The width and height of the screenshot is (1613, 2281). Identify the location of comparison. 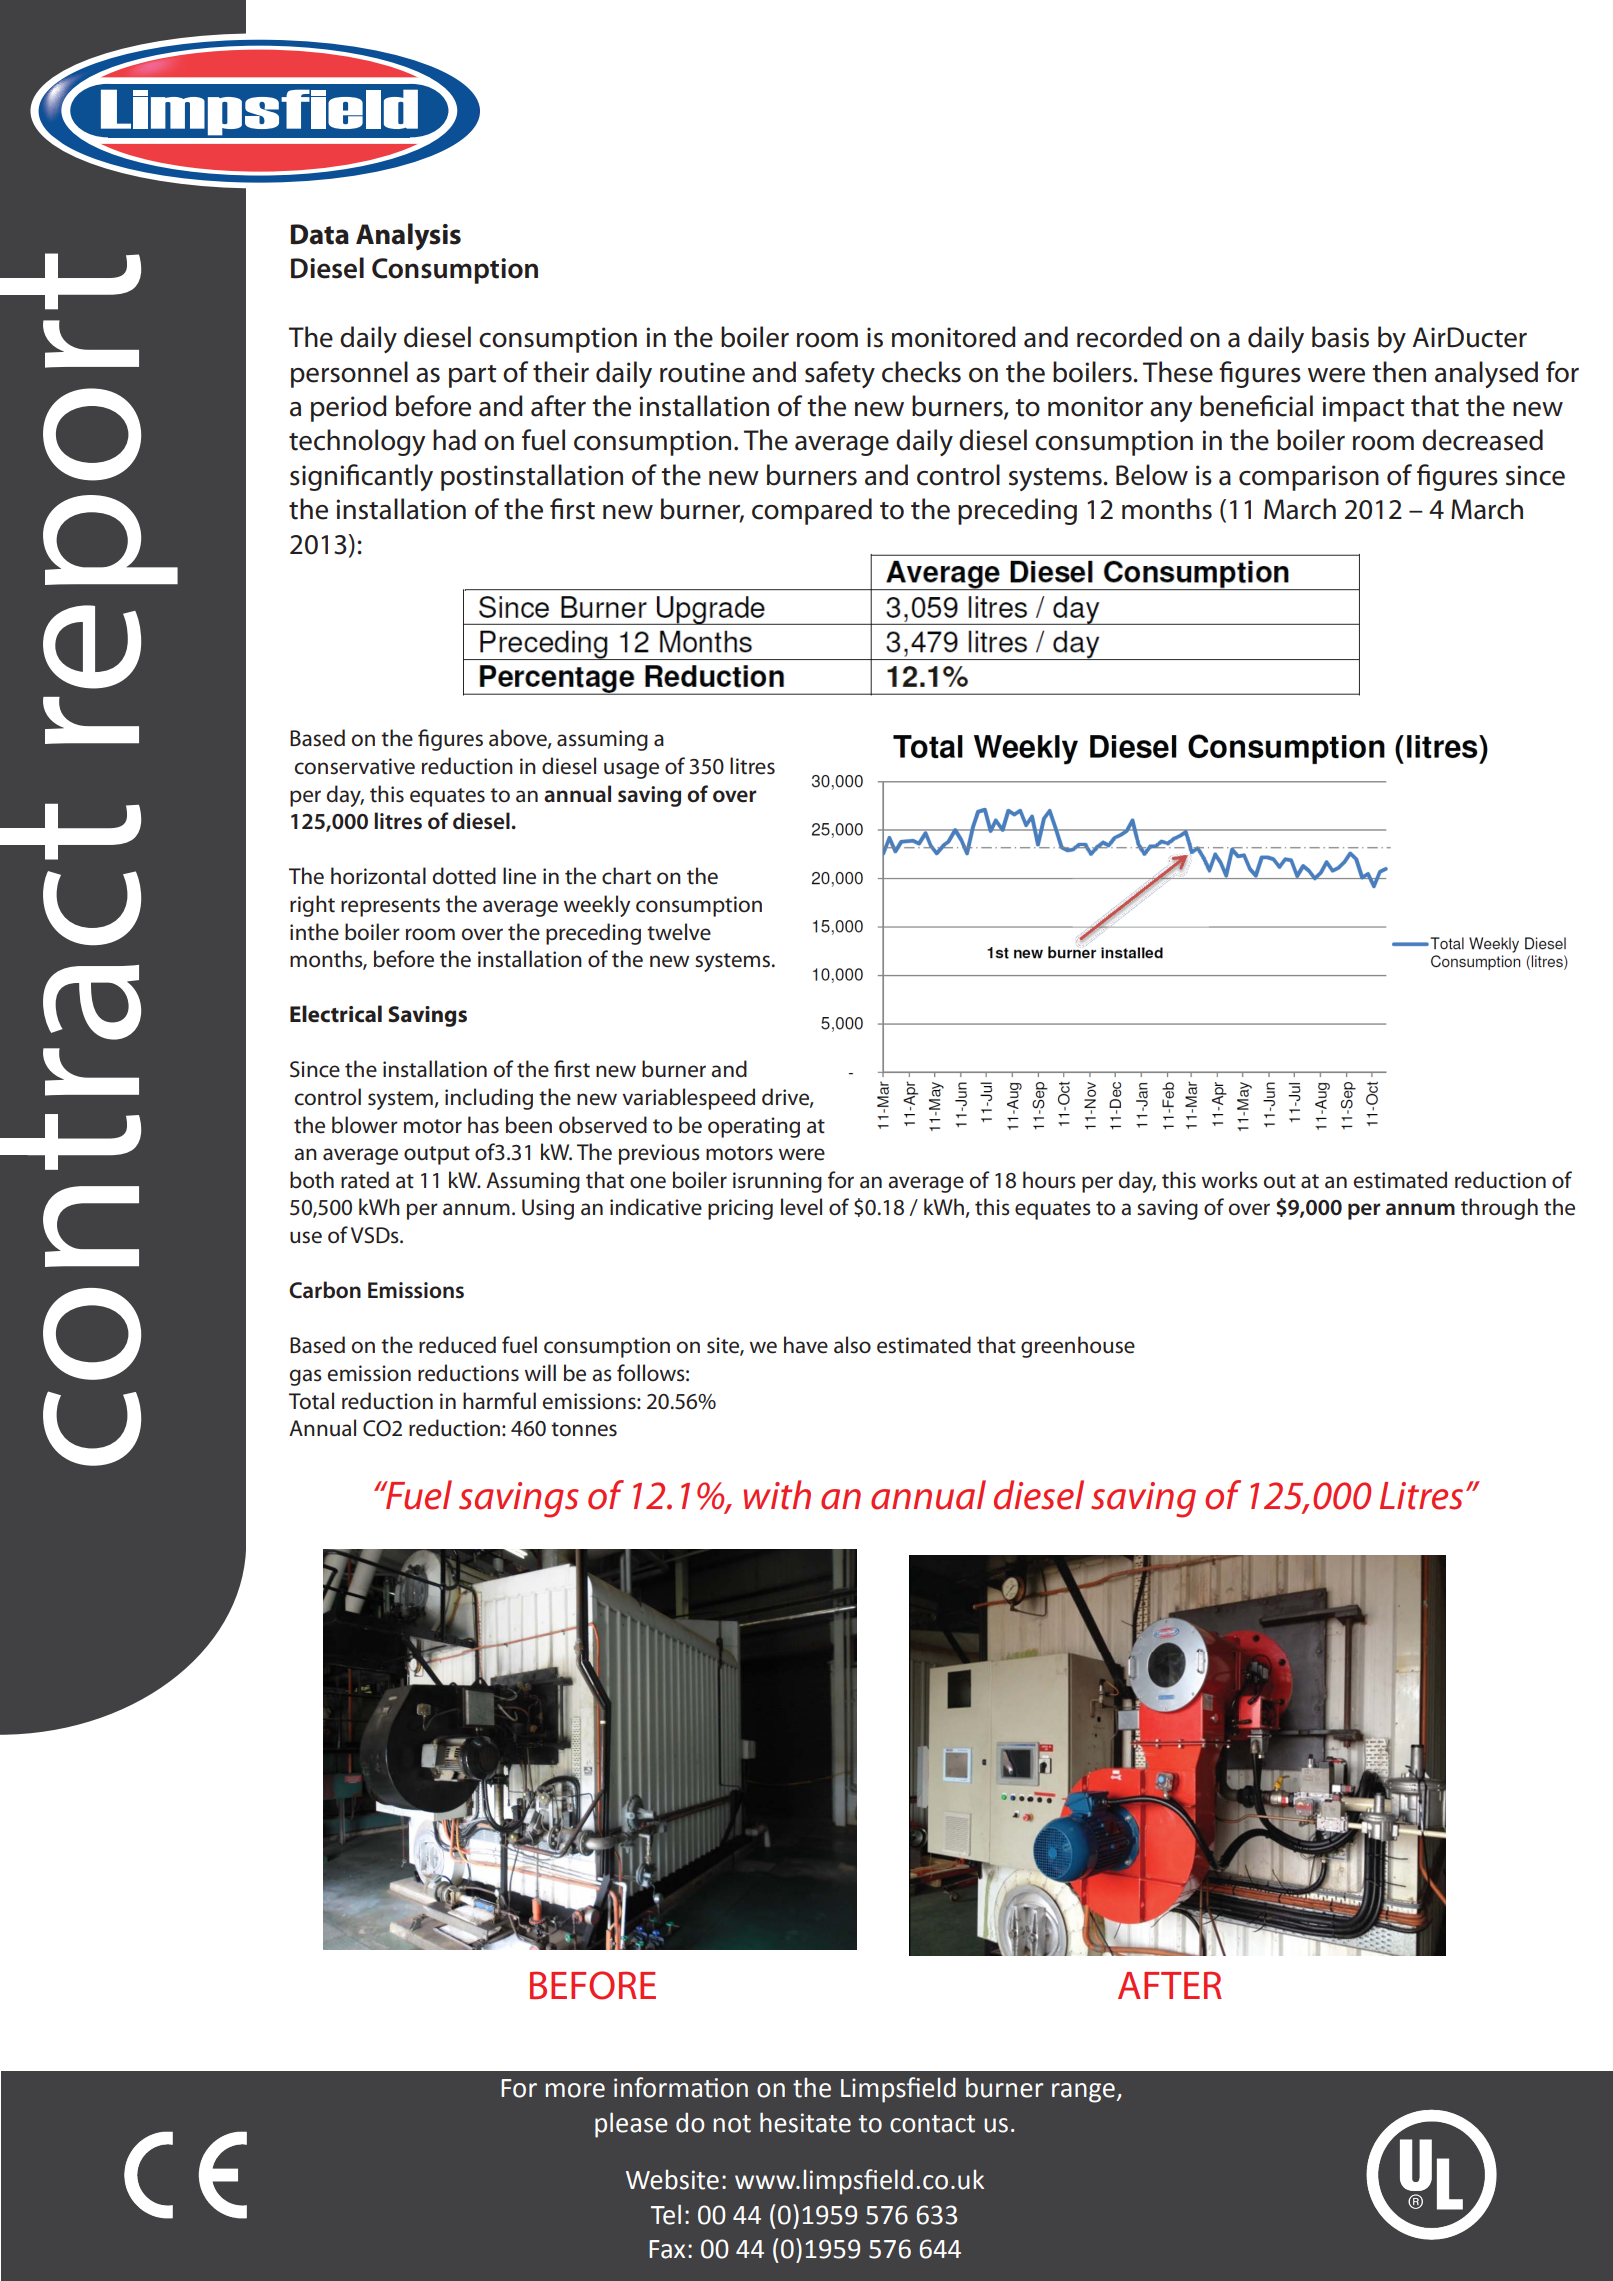
(1309, 478).
